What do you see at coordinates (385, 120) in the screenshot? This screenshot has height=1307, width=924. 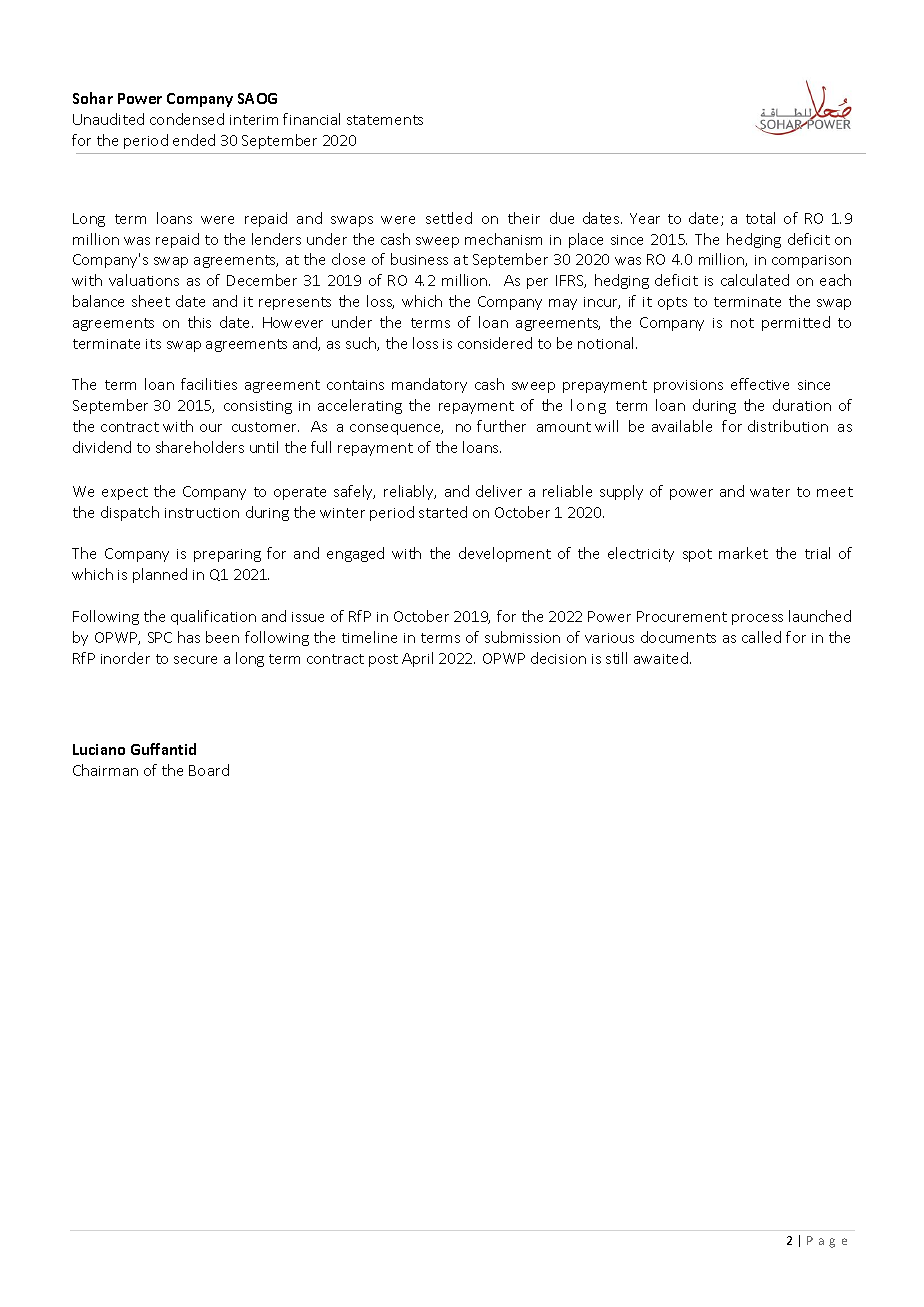 I see `statements` at bounding box center [385, 120].
